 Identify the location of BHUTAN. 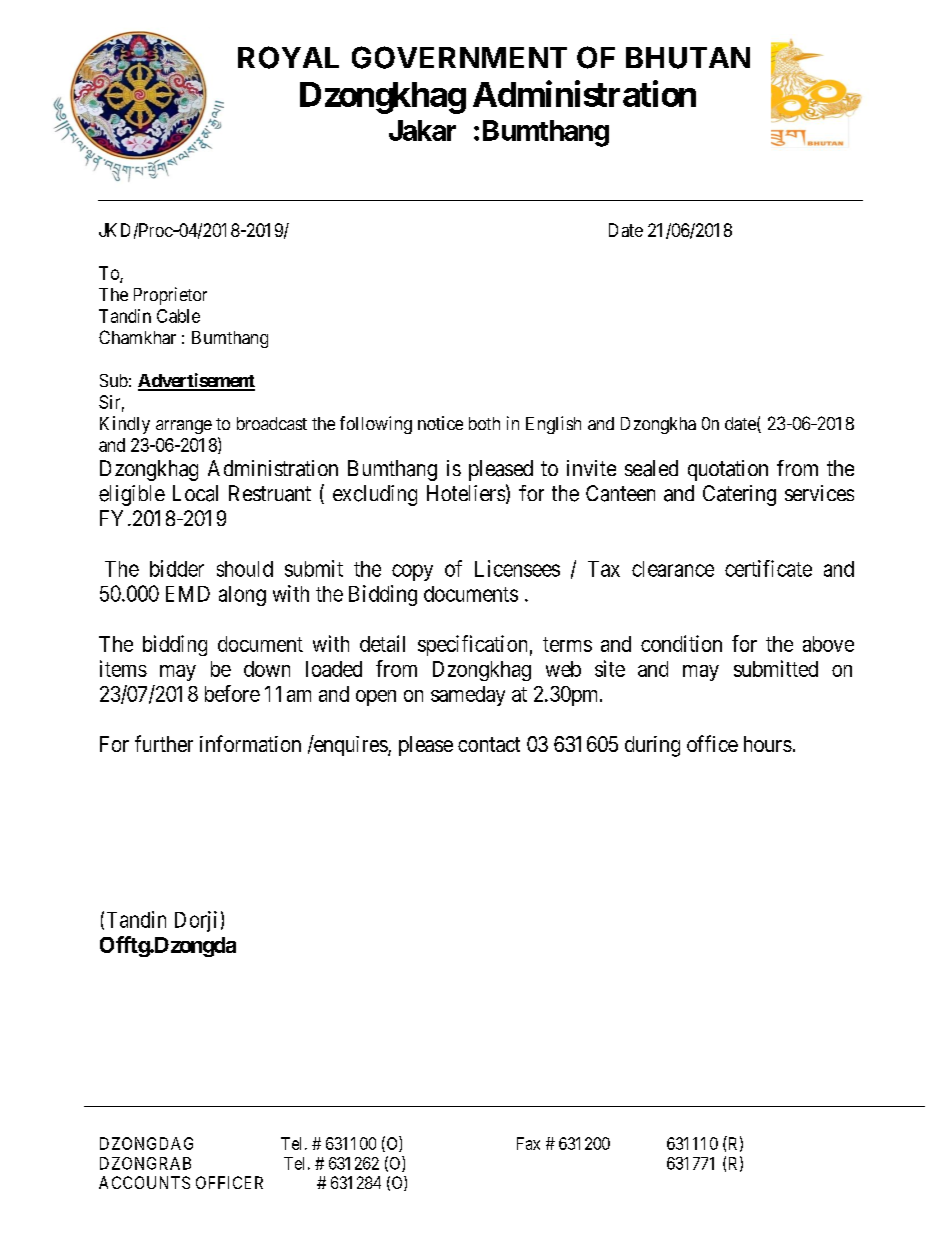
(688, 58).
